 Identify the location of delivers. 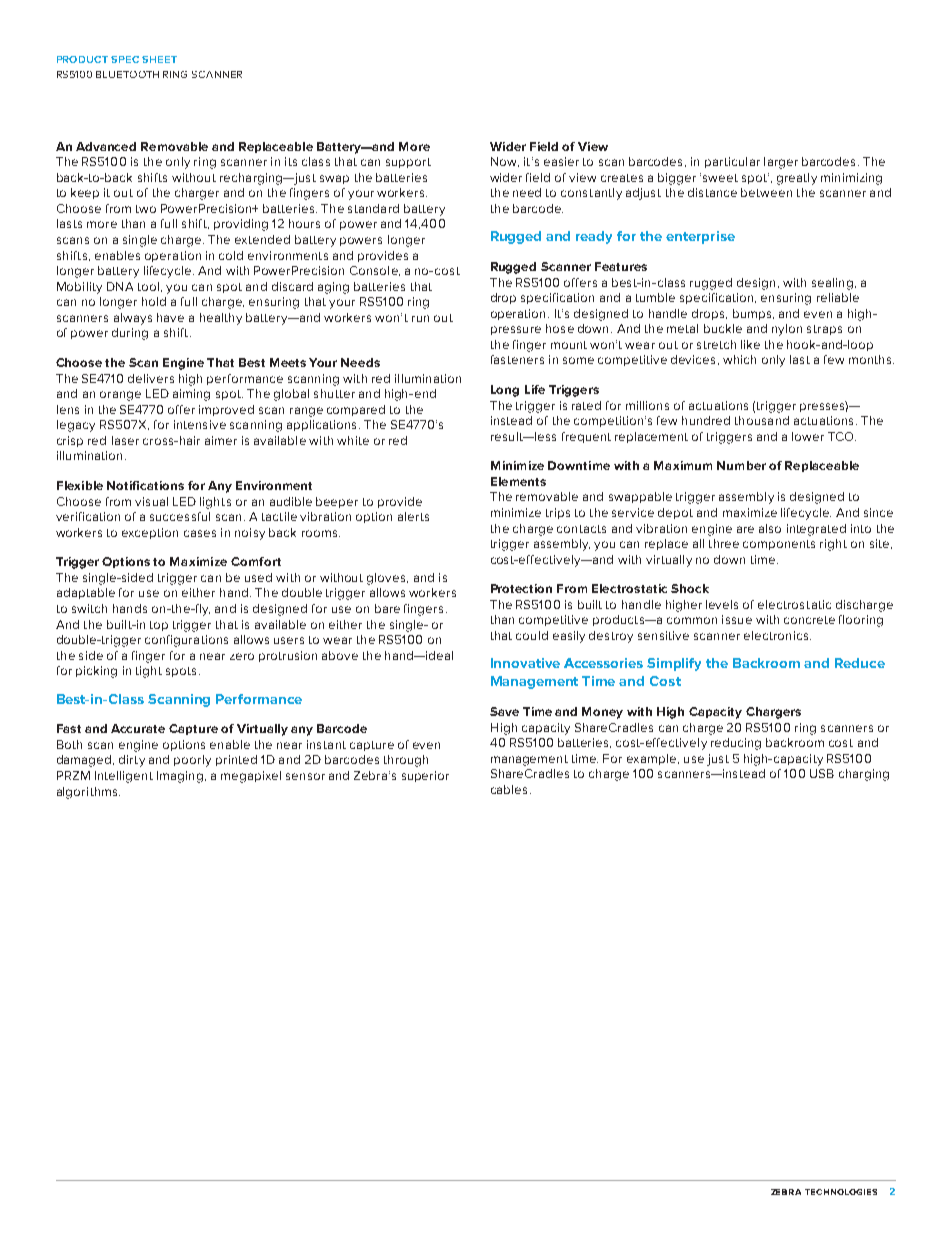
(151, 378).
